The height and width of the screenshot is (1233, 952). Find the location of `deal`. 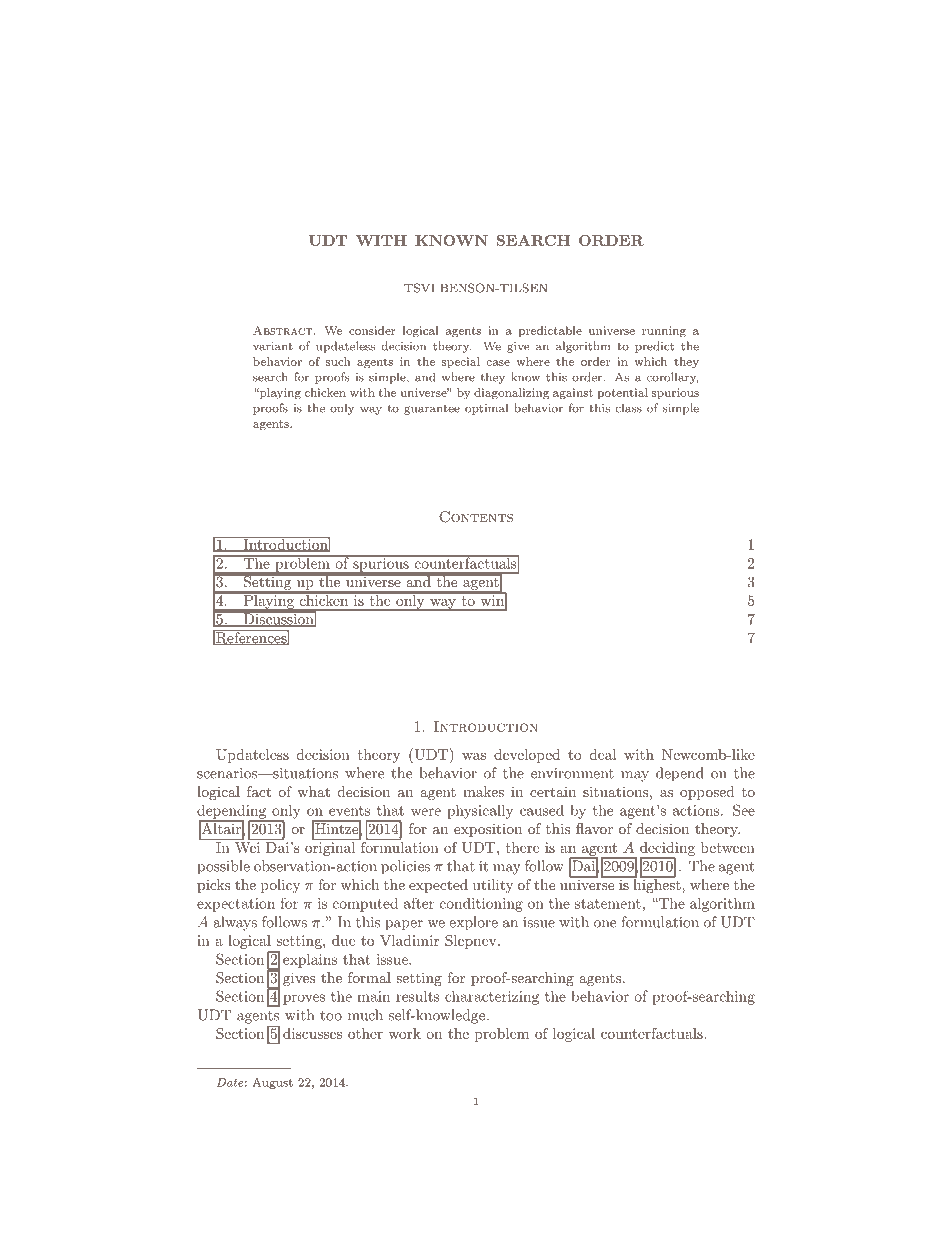

deal is located at coordinates (603, 754).
